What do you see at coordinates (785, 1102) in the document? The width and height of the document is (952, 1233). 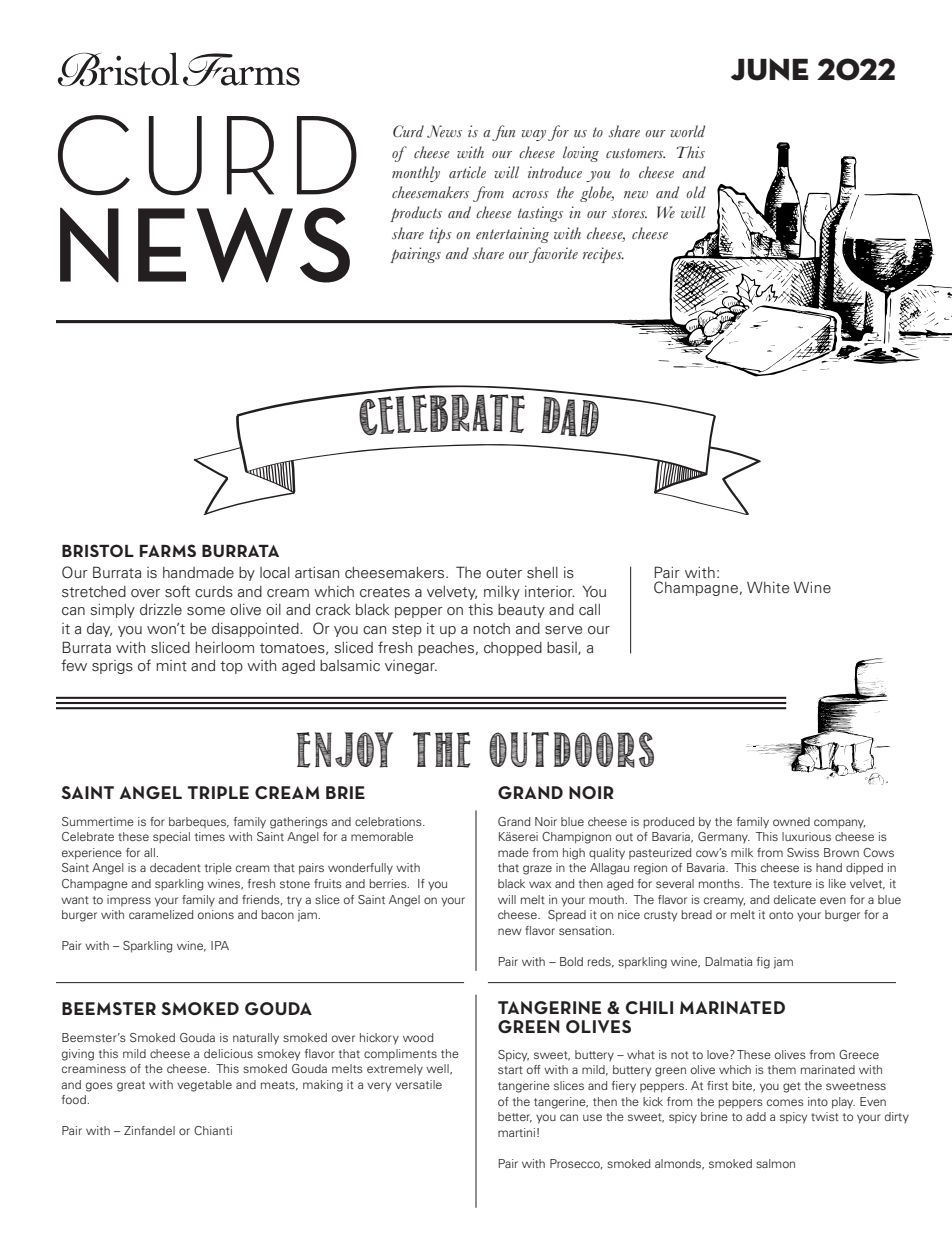 I see `comes` at bounding box center [785, 1102].
